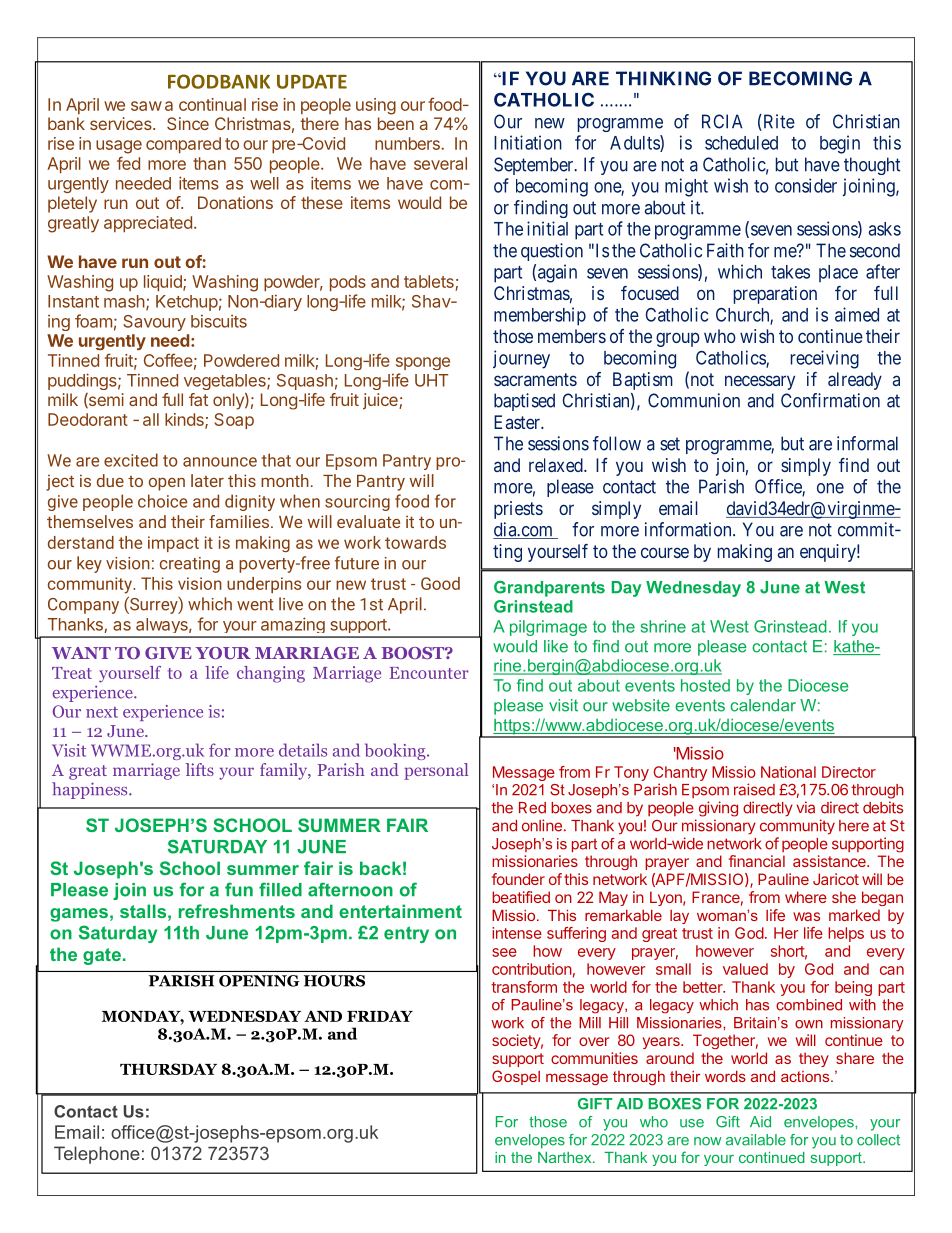 This page has height=1233, width=952. Describe the element at coordinates (528, 142) in the page. I see `Initiation` at that location.
